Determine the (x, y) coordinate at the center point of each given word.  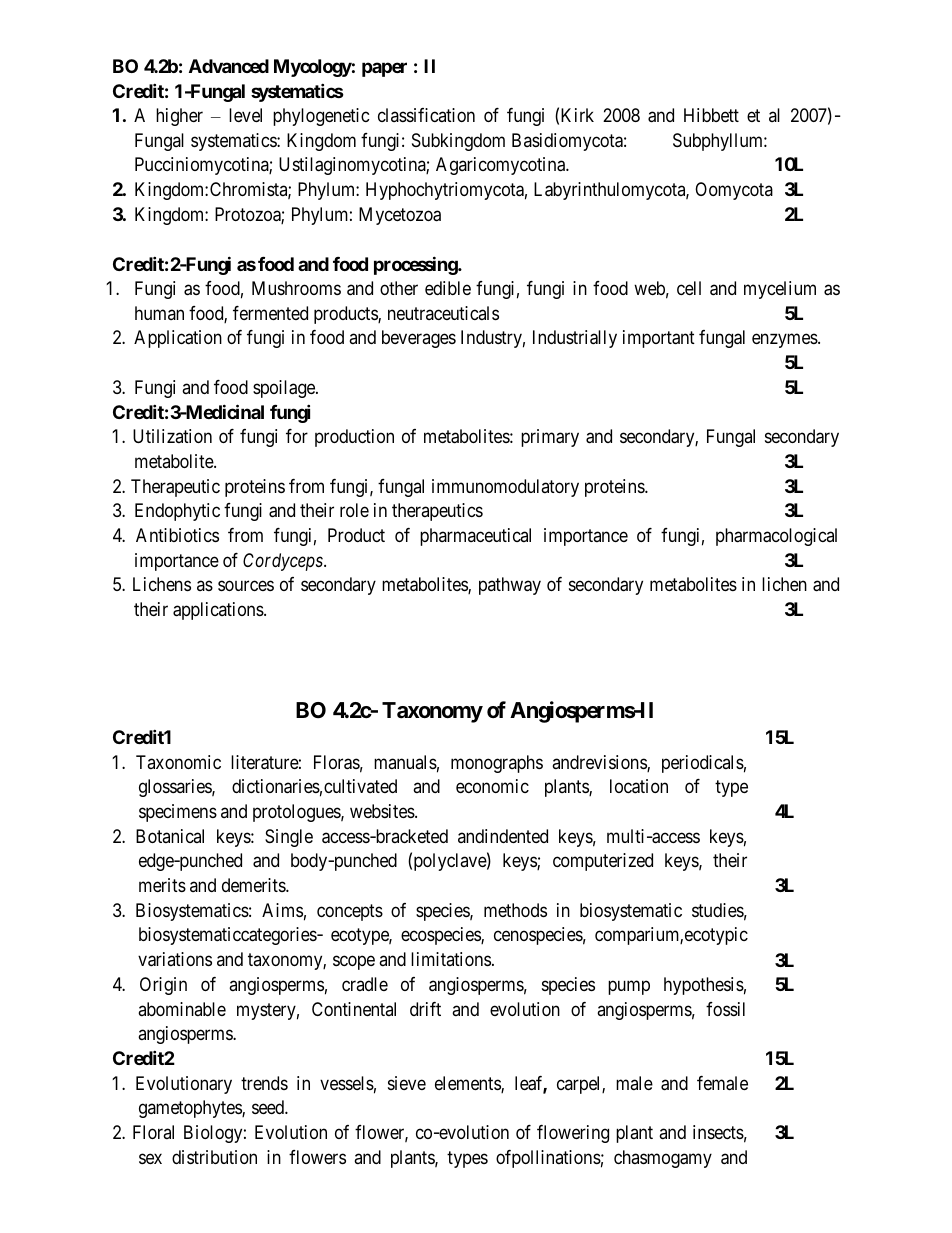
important (659, 339)
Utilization (172, 436)
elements (468, 1084)
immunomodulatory (505, 488)
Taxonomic (178, 762)
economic (492, 786)
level (245, 115)
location (639, 786)
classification (426, 115)
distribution (214, 1157)
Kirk (577, 115)
